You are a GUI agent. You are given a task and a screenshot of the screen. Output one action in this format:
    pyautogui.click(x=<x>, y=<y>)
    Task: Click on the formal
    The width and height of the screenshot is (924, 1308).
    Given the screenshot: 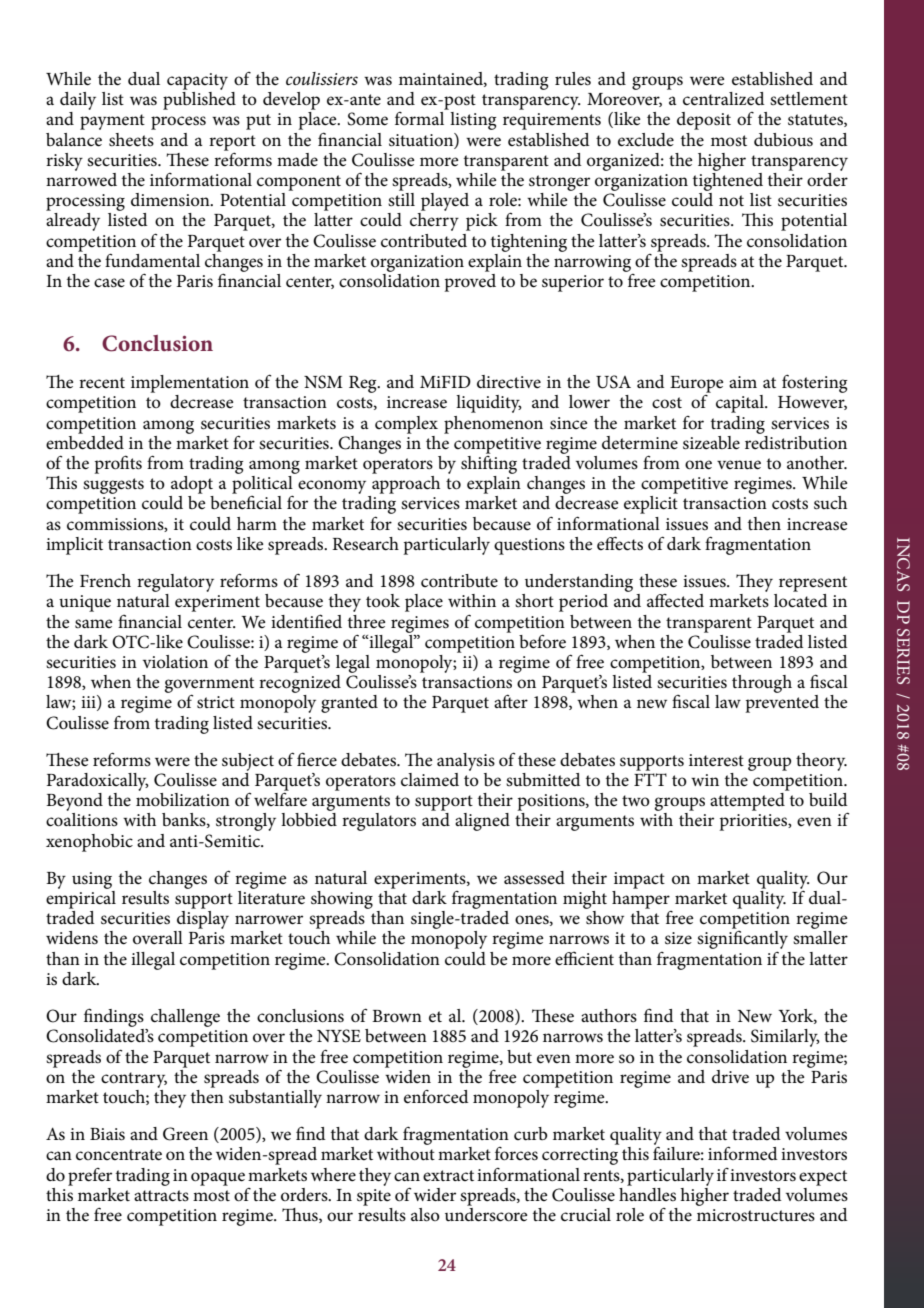 What is the action you would take?
    pyautogui.click(x=419, y=118)
